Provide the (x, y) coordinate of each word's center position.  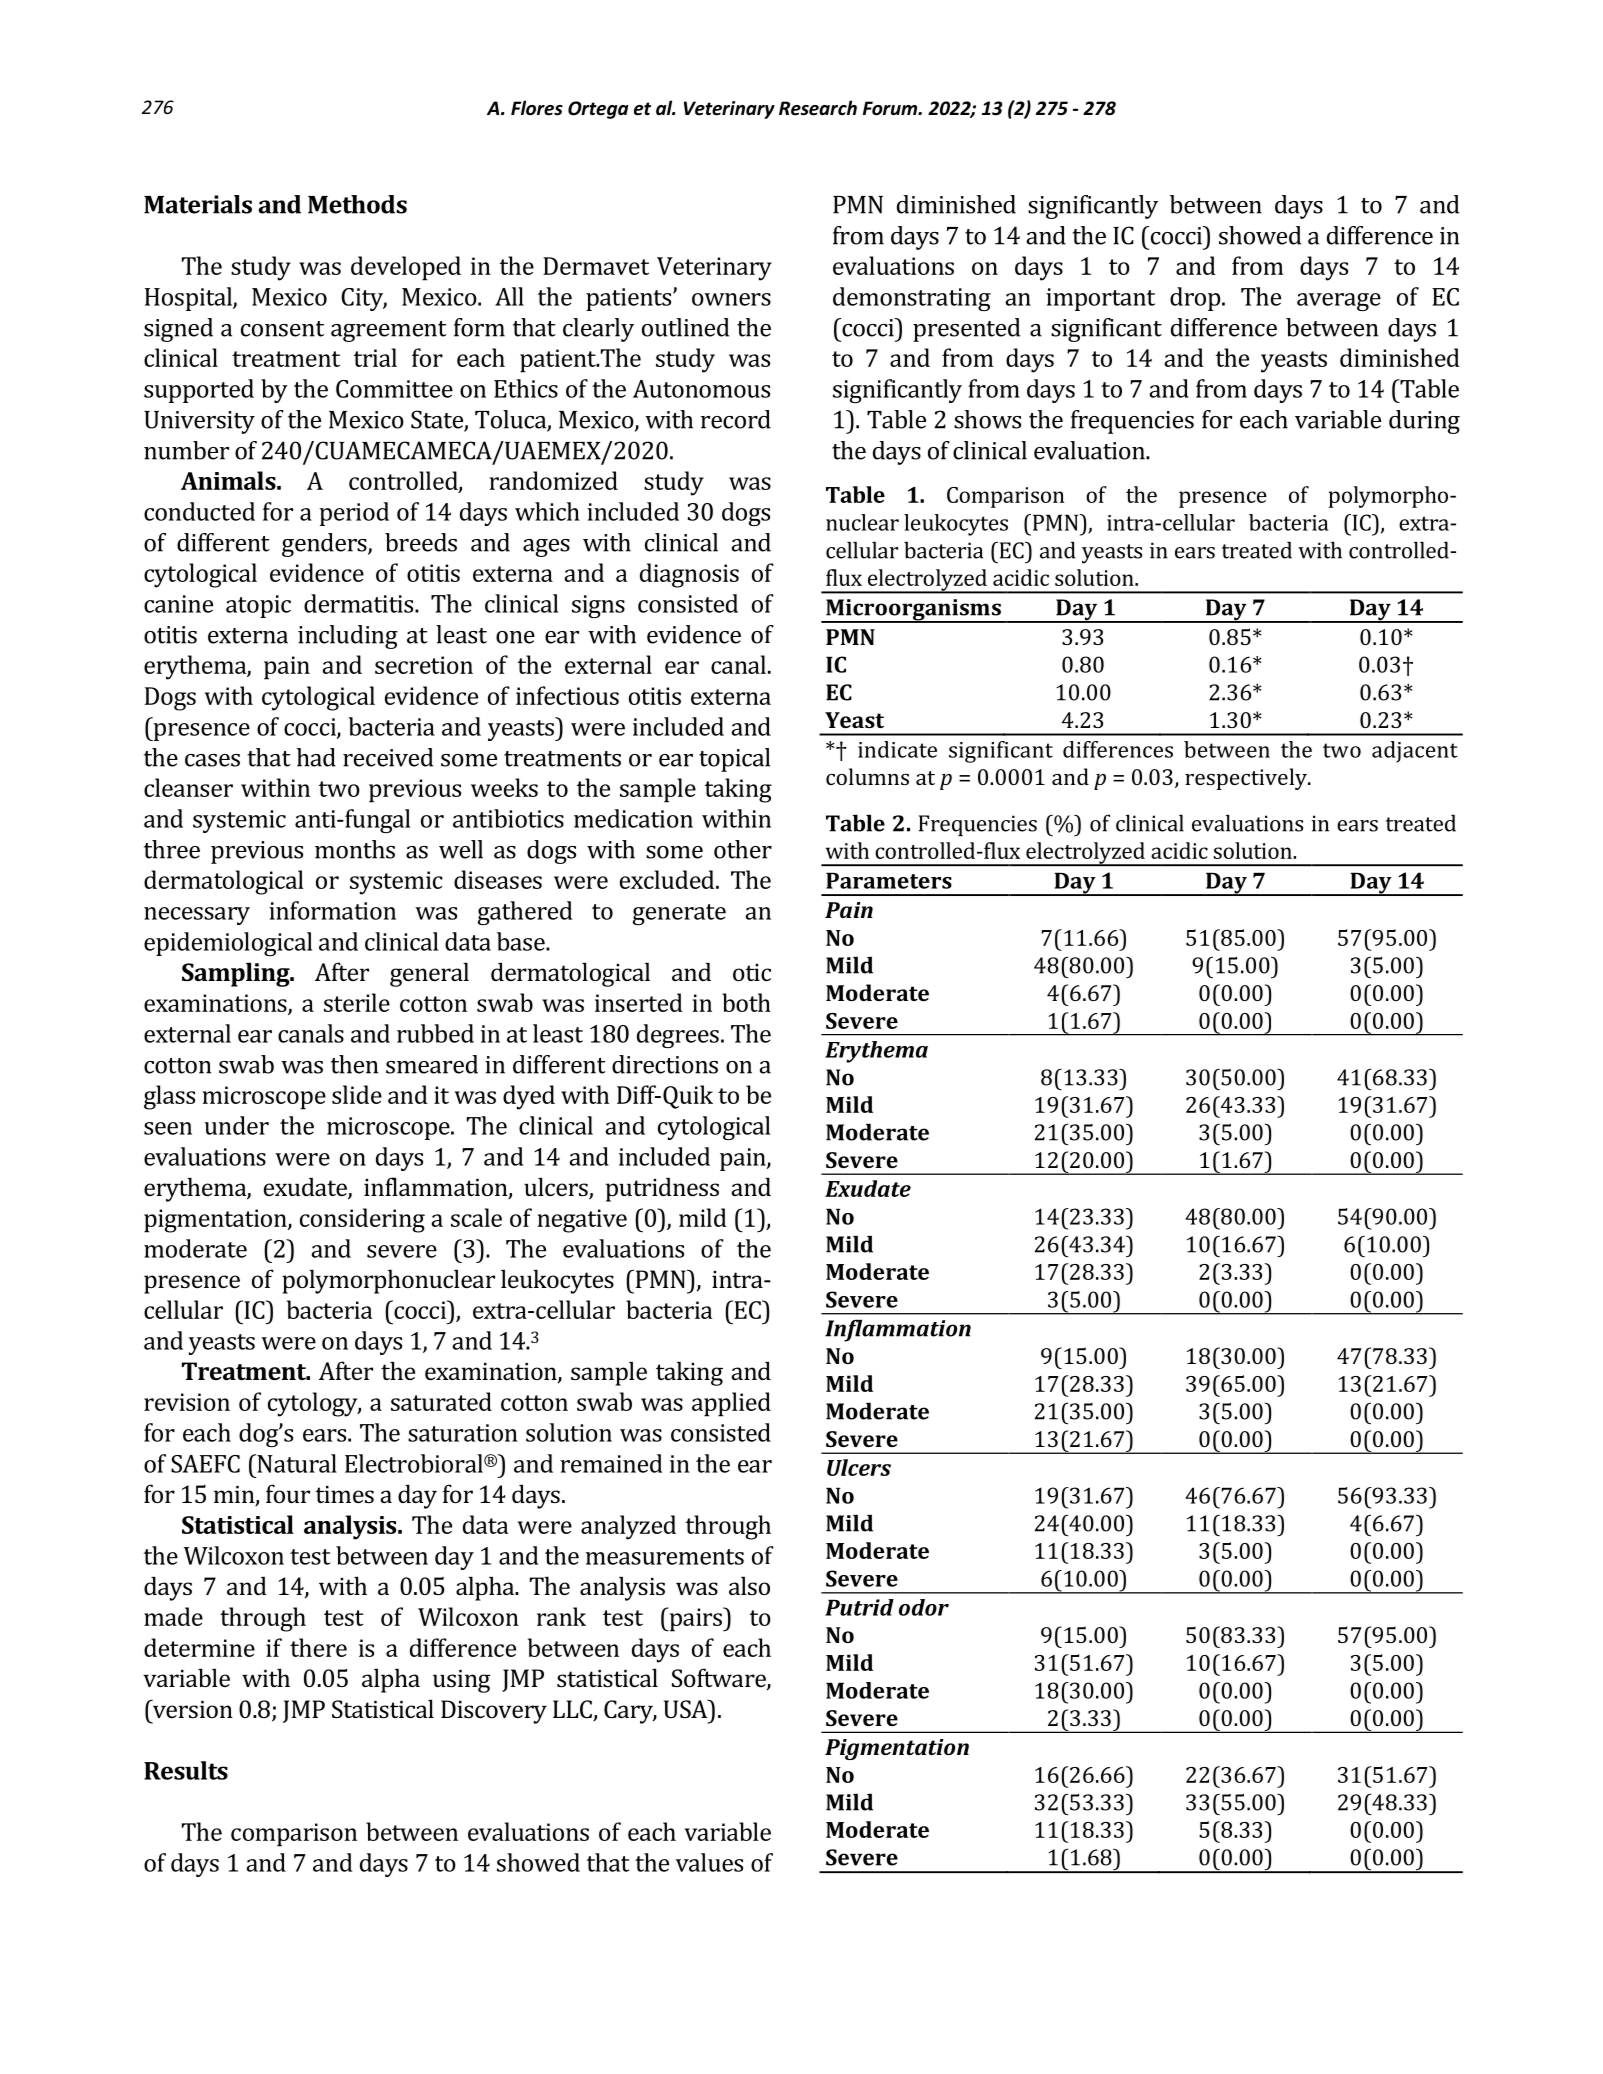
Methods (357, 204)
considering (362, 1220)
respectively (1247, 779)
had (316, 757)
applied (731, 1404)
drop (1196, 299)
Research (818, 108)
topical (734, 760)
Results (186, 1770)
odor (924, 1607)
